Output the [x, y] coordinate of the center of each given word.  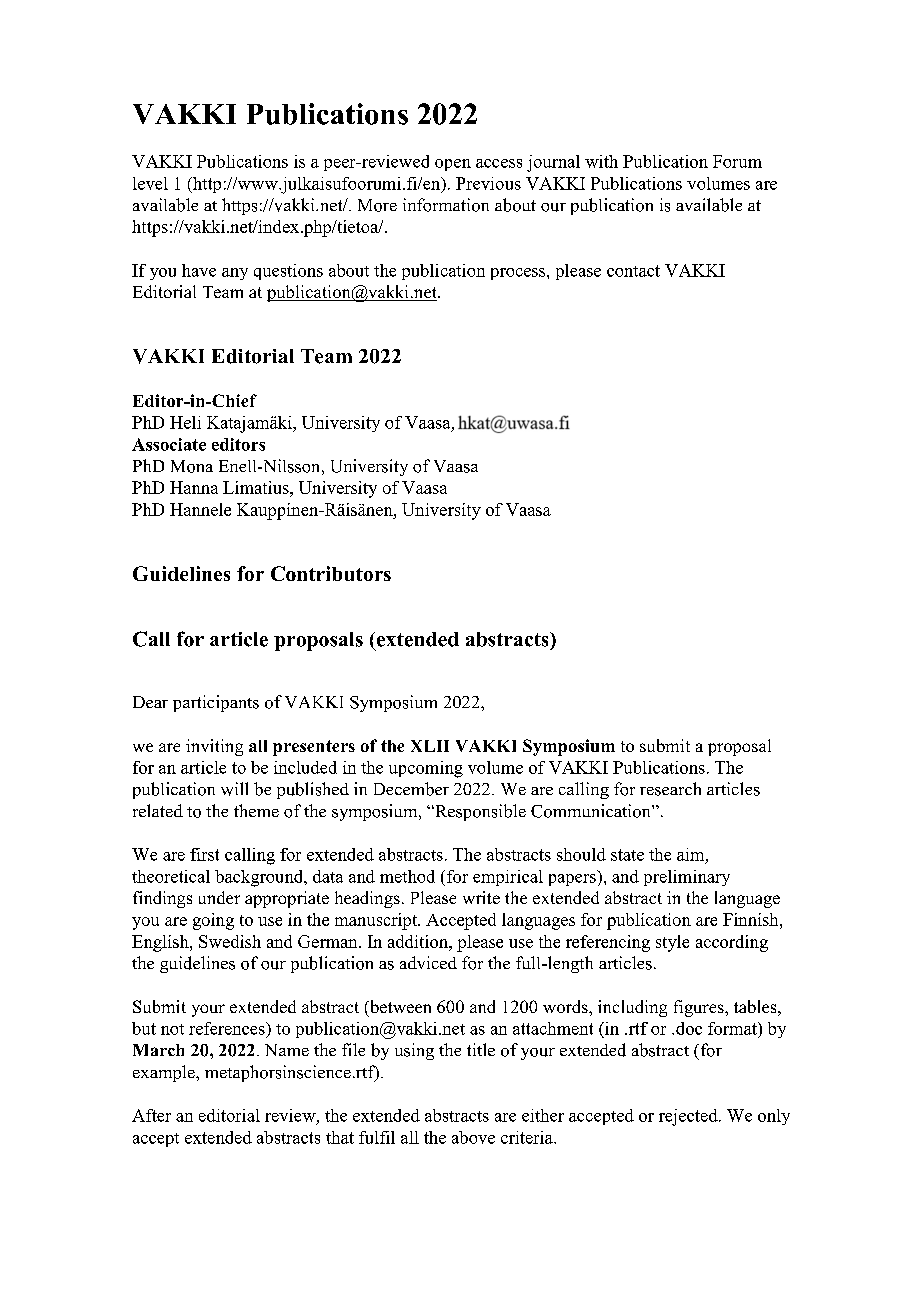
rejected [689, 1117]
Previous [488, 183]
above [473, 1137]
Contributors [331, 573]
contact [633, 271]
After [151, 1115]
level [150, 183]
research [670, 789]
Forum [737, 161]
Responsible [479, 812]
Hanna [194, 487]
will [234, 789]
